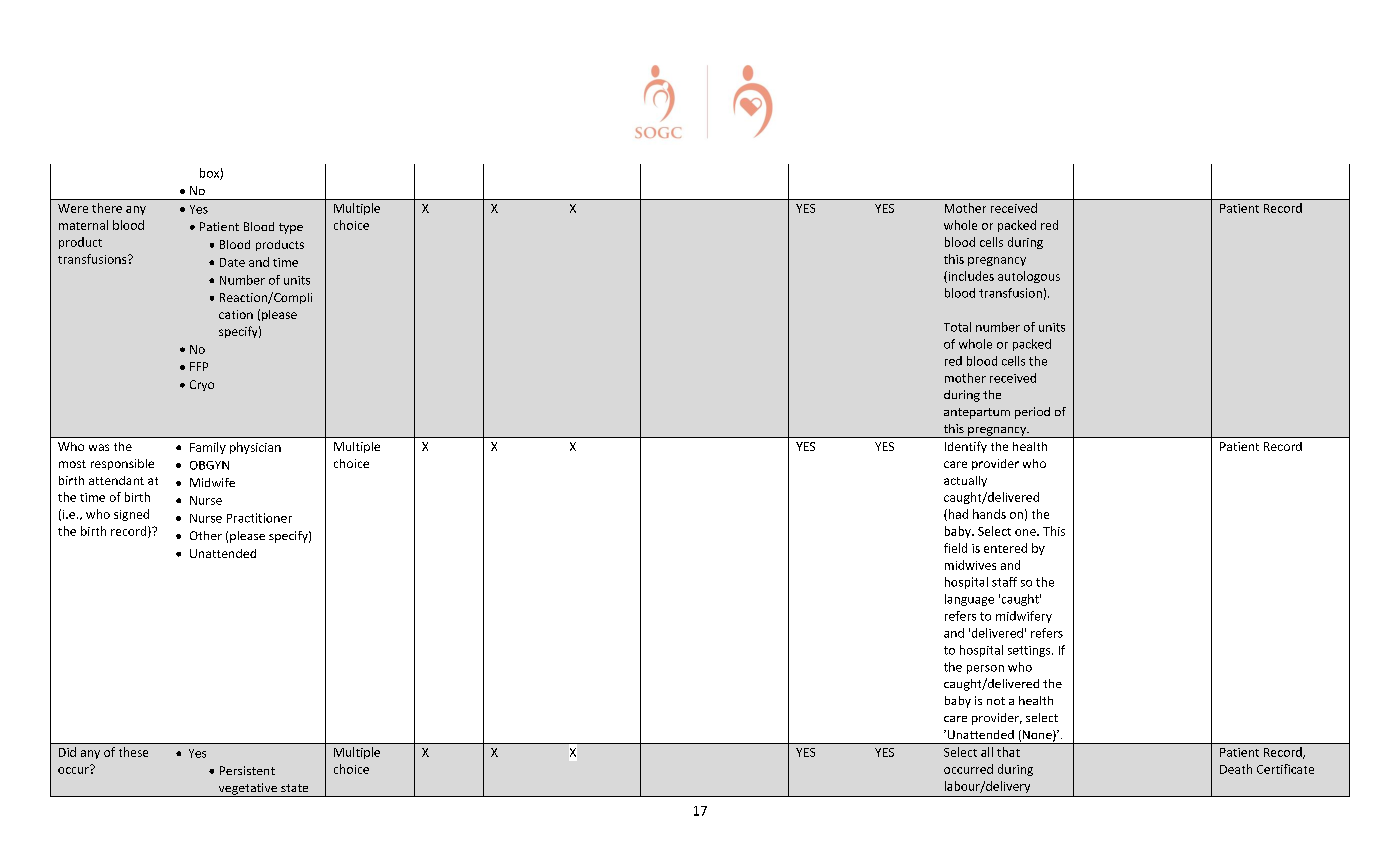 The image size is (1400, 850). Describe the element at coordinates (969, 600) in the screenshot. I see `language` at that location.
